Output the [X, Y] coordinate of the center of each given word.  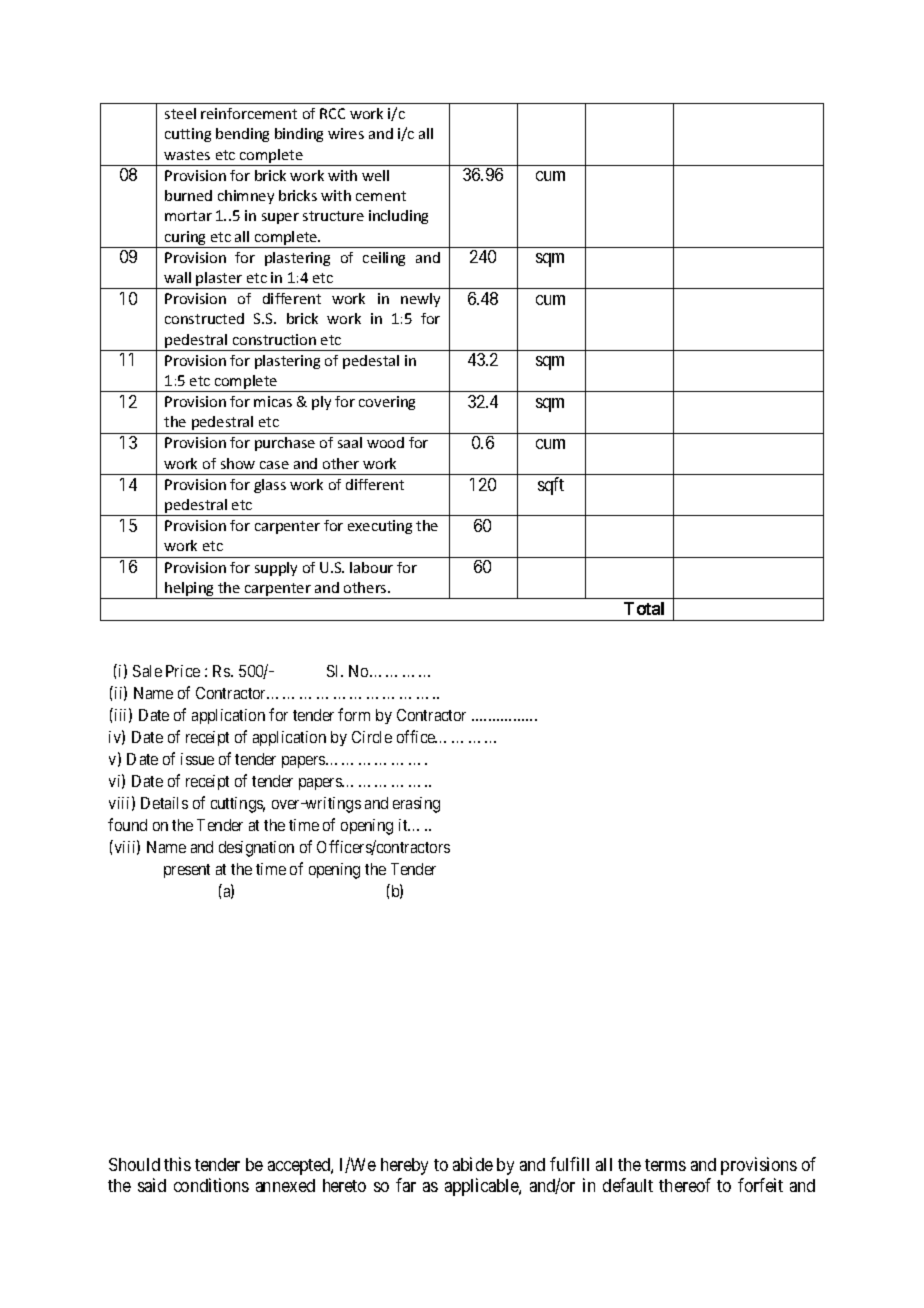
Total [644, 608]
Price [183, 671]
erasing [416, 805]
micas [273, 401]
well [375, 175]
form [354, 714]
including [398, 217]
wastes [187, 155]
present [187, 871]
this [177, 1164]
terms [665, 1165]
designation [256, 849]
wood [385, 442]
